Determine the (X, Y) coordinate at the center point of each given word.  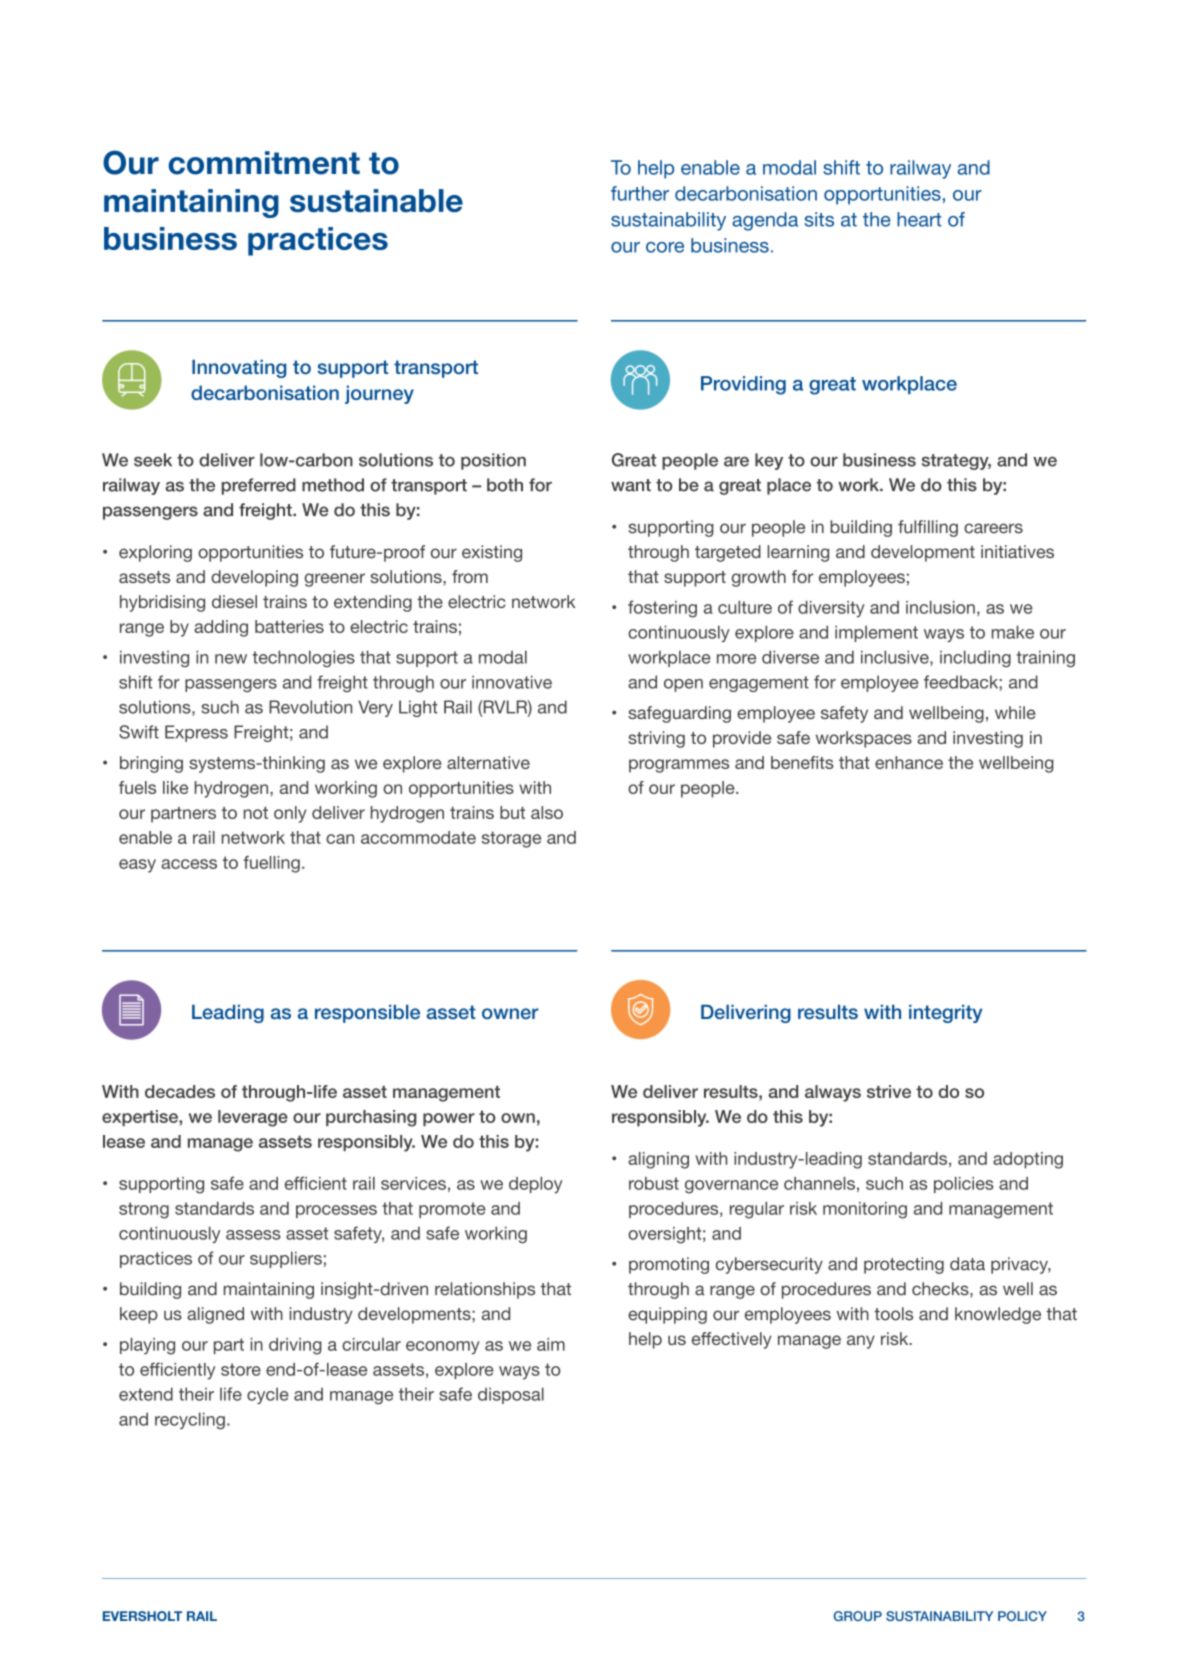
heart (919, 219)
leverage (253, 1118)
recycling (190, 1420)
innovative (512, 682)
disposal (511, 1395)
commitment (264, 163)
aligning (658, 1160)
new (231, 659)
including (975, 658)
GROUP (858, 1616)
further (640, 193)
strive (889, 1091)
